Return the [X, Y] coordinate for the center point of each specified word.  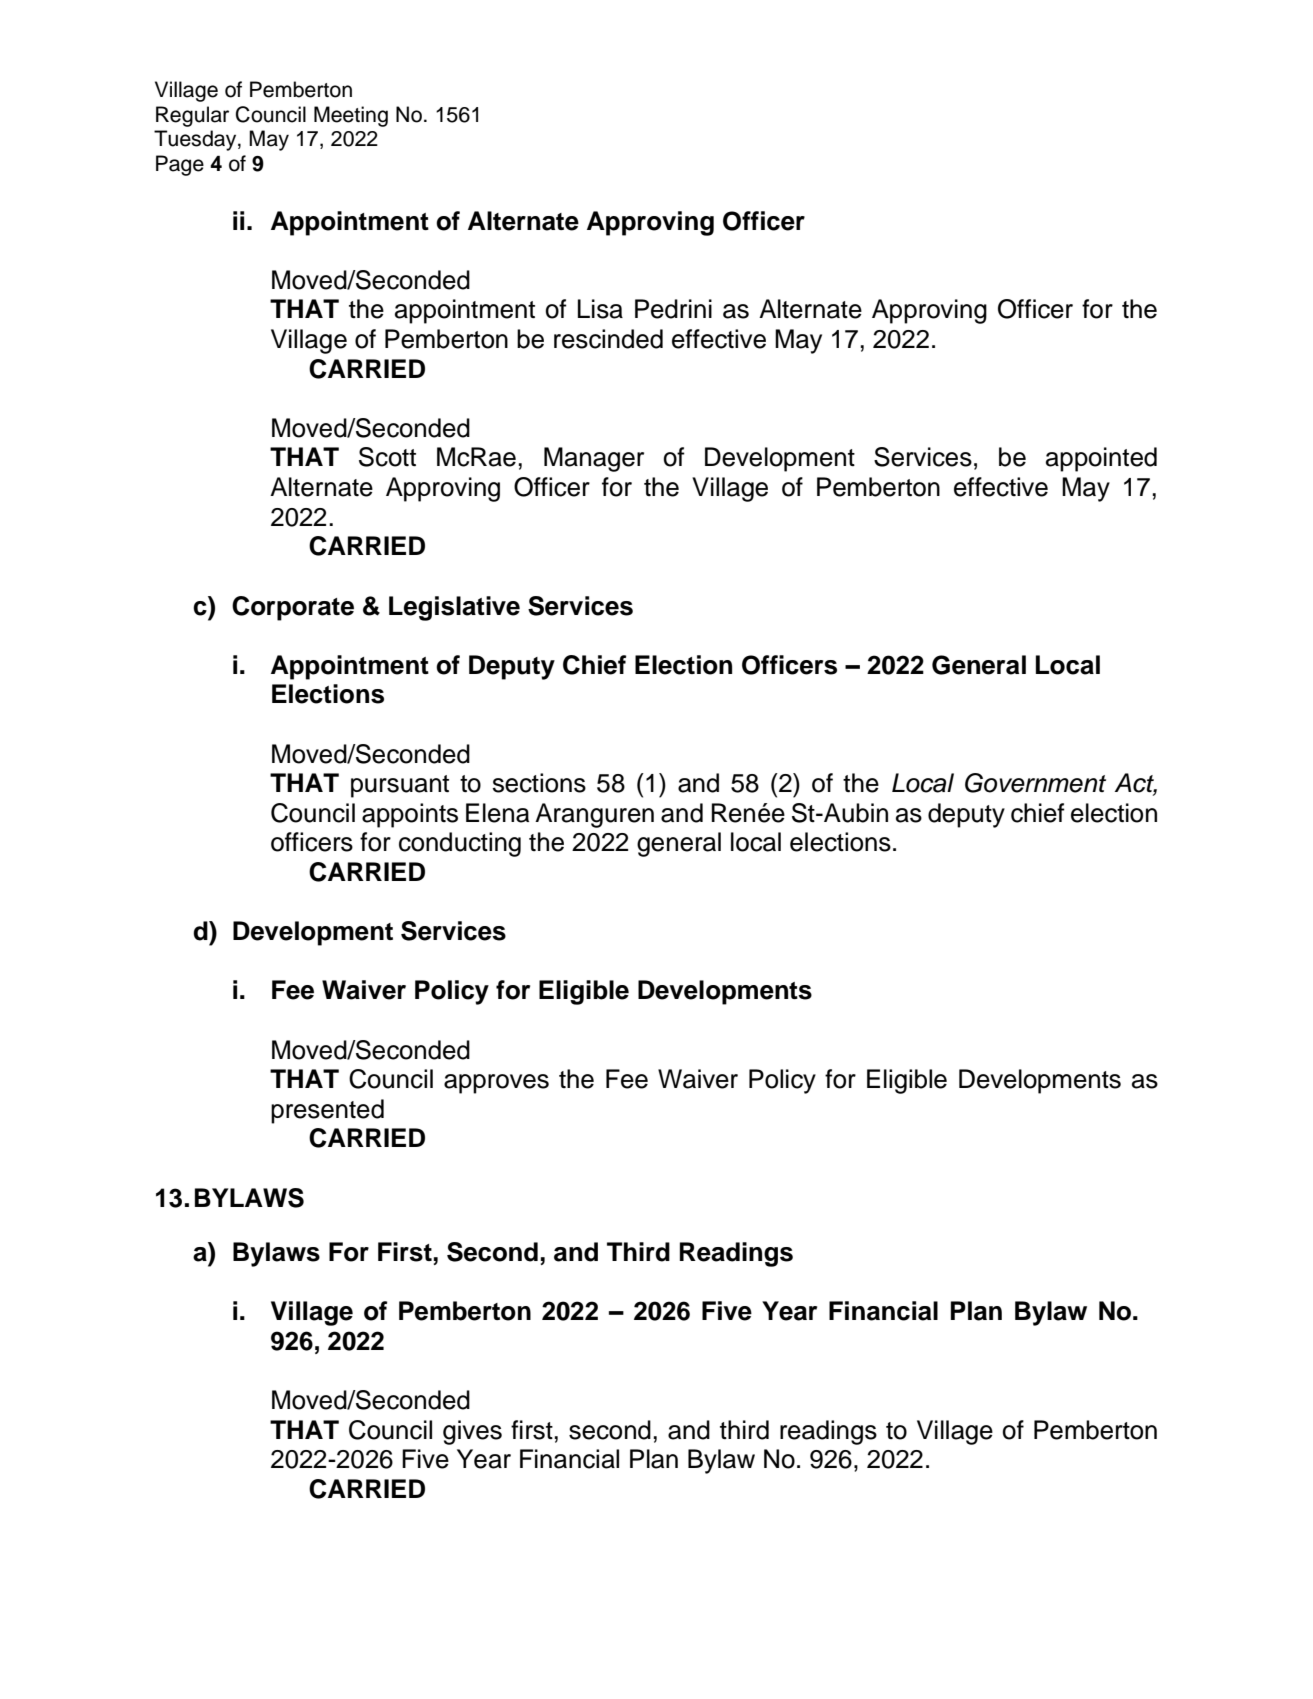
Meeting [351, 116]
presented [327, 1111]
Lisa [600, 309]
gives [472, 1432]
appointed [1101, 459]
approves [496, 1084]
